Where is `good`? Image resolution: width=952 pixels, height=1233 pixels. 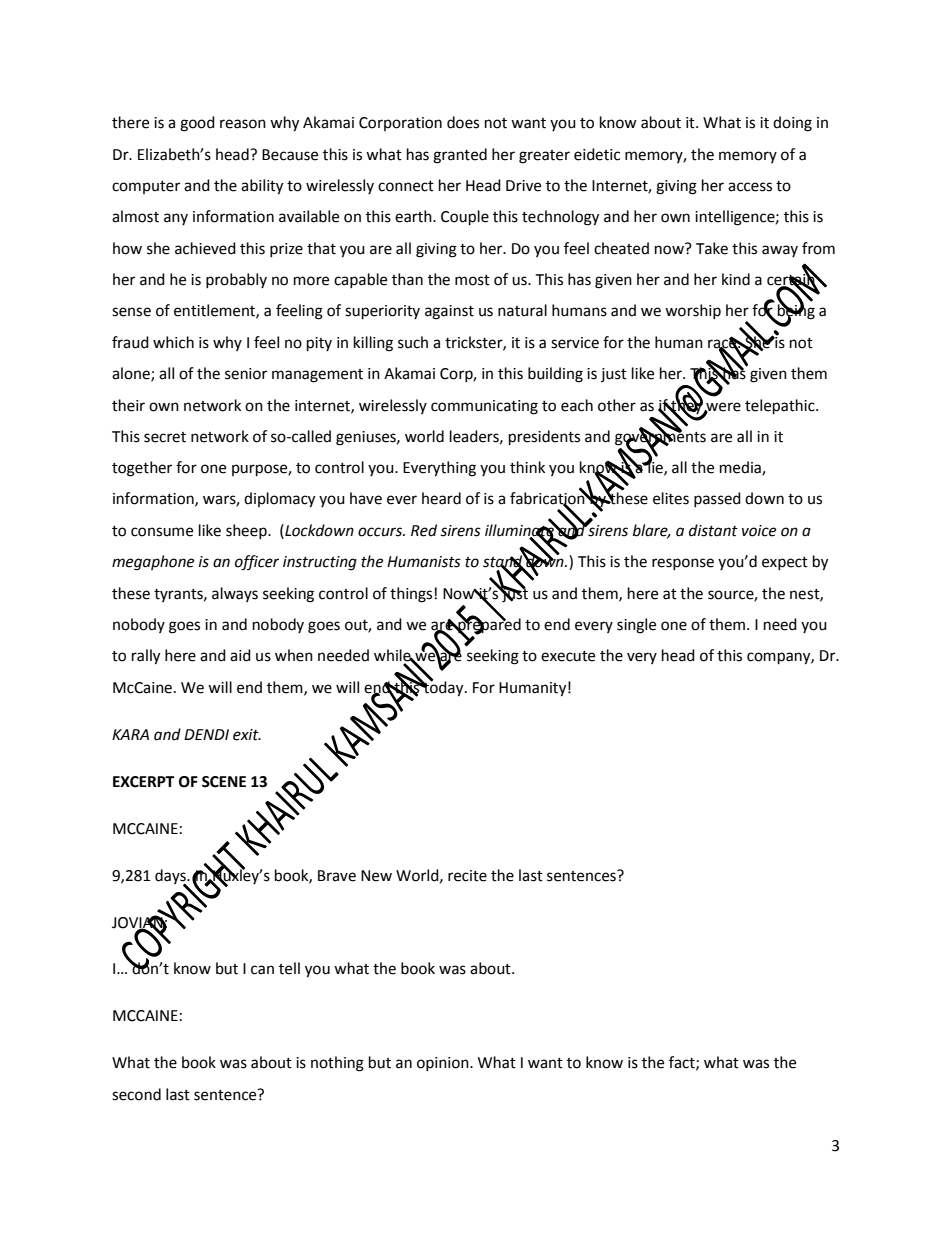
good is located at coordinates (197, 124).
